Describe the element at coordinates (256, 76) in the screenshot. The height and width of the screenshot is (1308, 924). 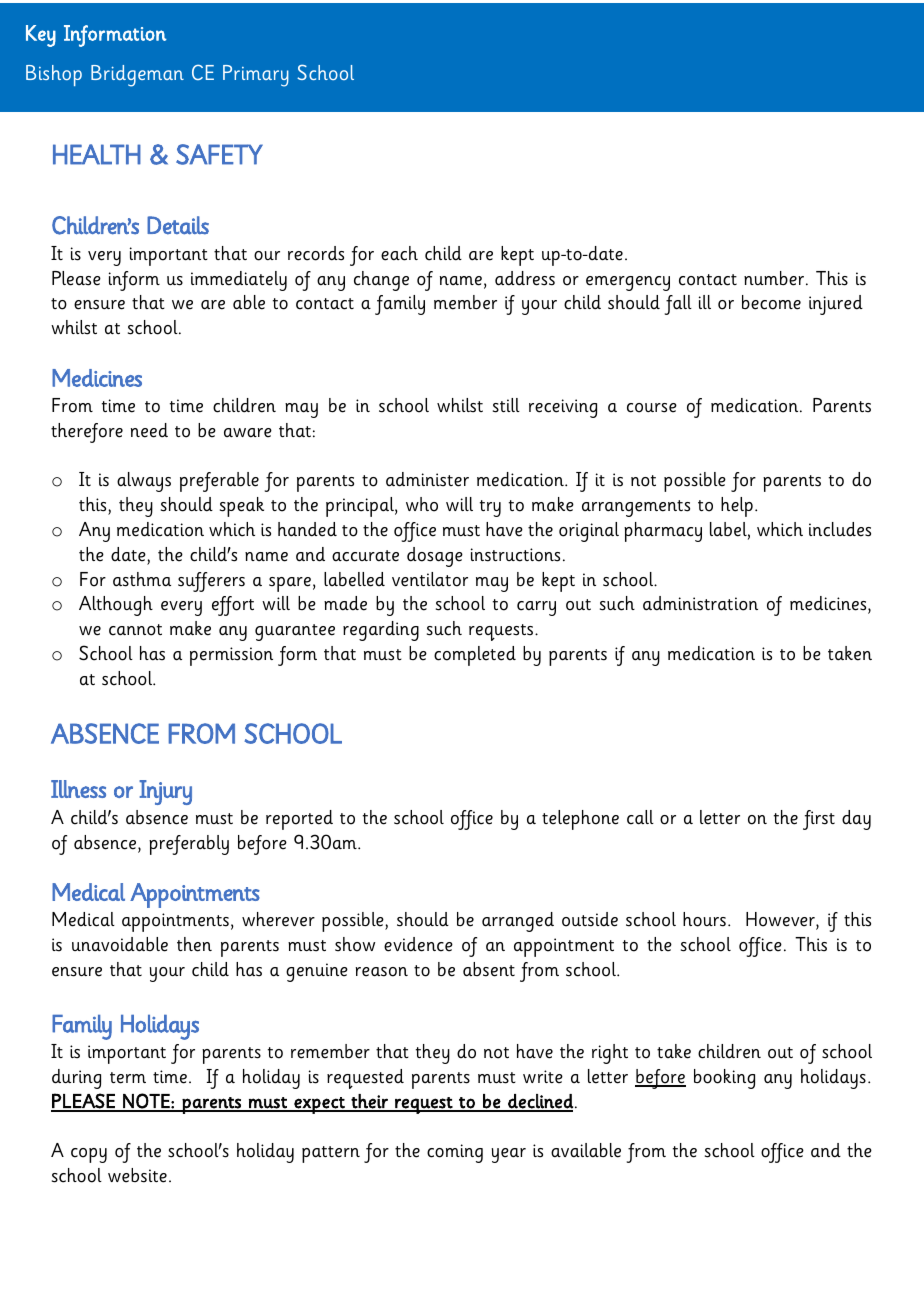
I see `Primary` at that location.
